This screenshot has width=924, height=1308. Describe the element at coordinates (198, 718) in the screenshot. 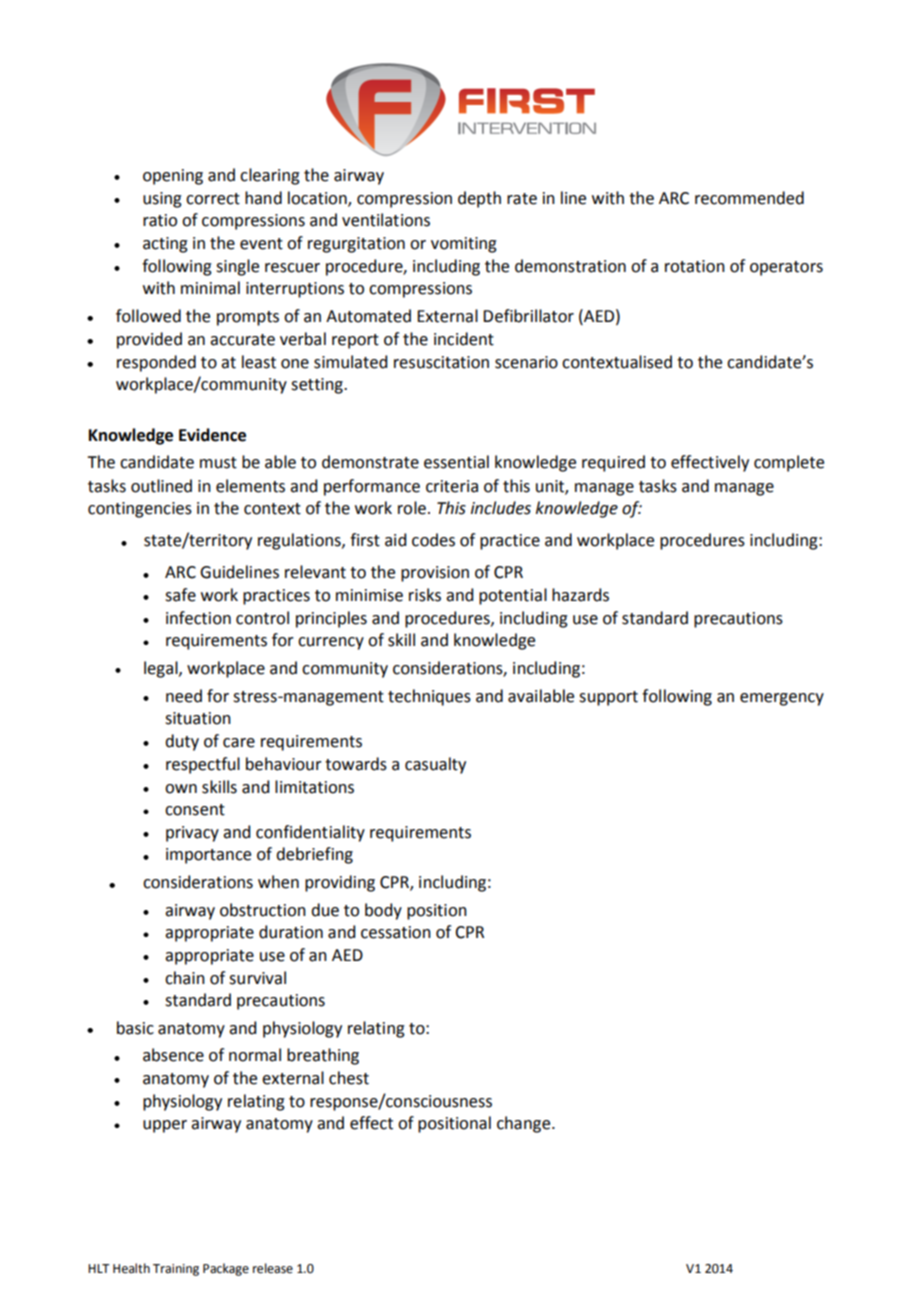

I see `situation` at that location.
